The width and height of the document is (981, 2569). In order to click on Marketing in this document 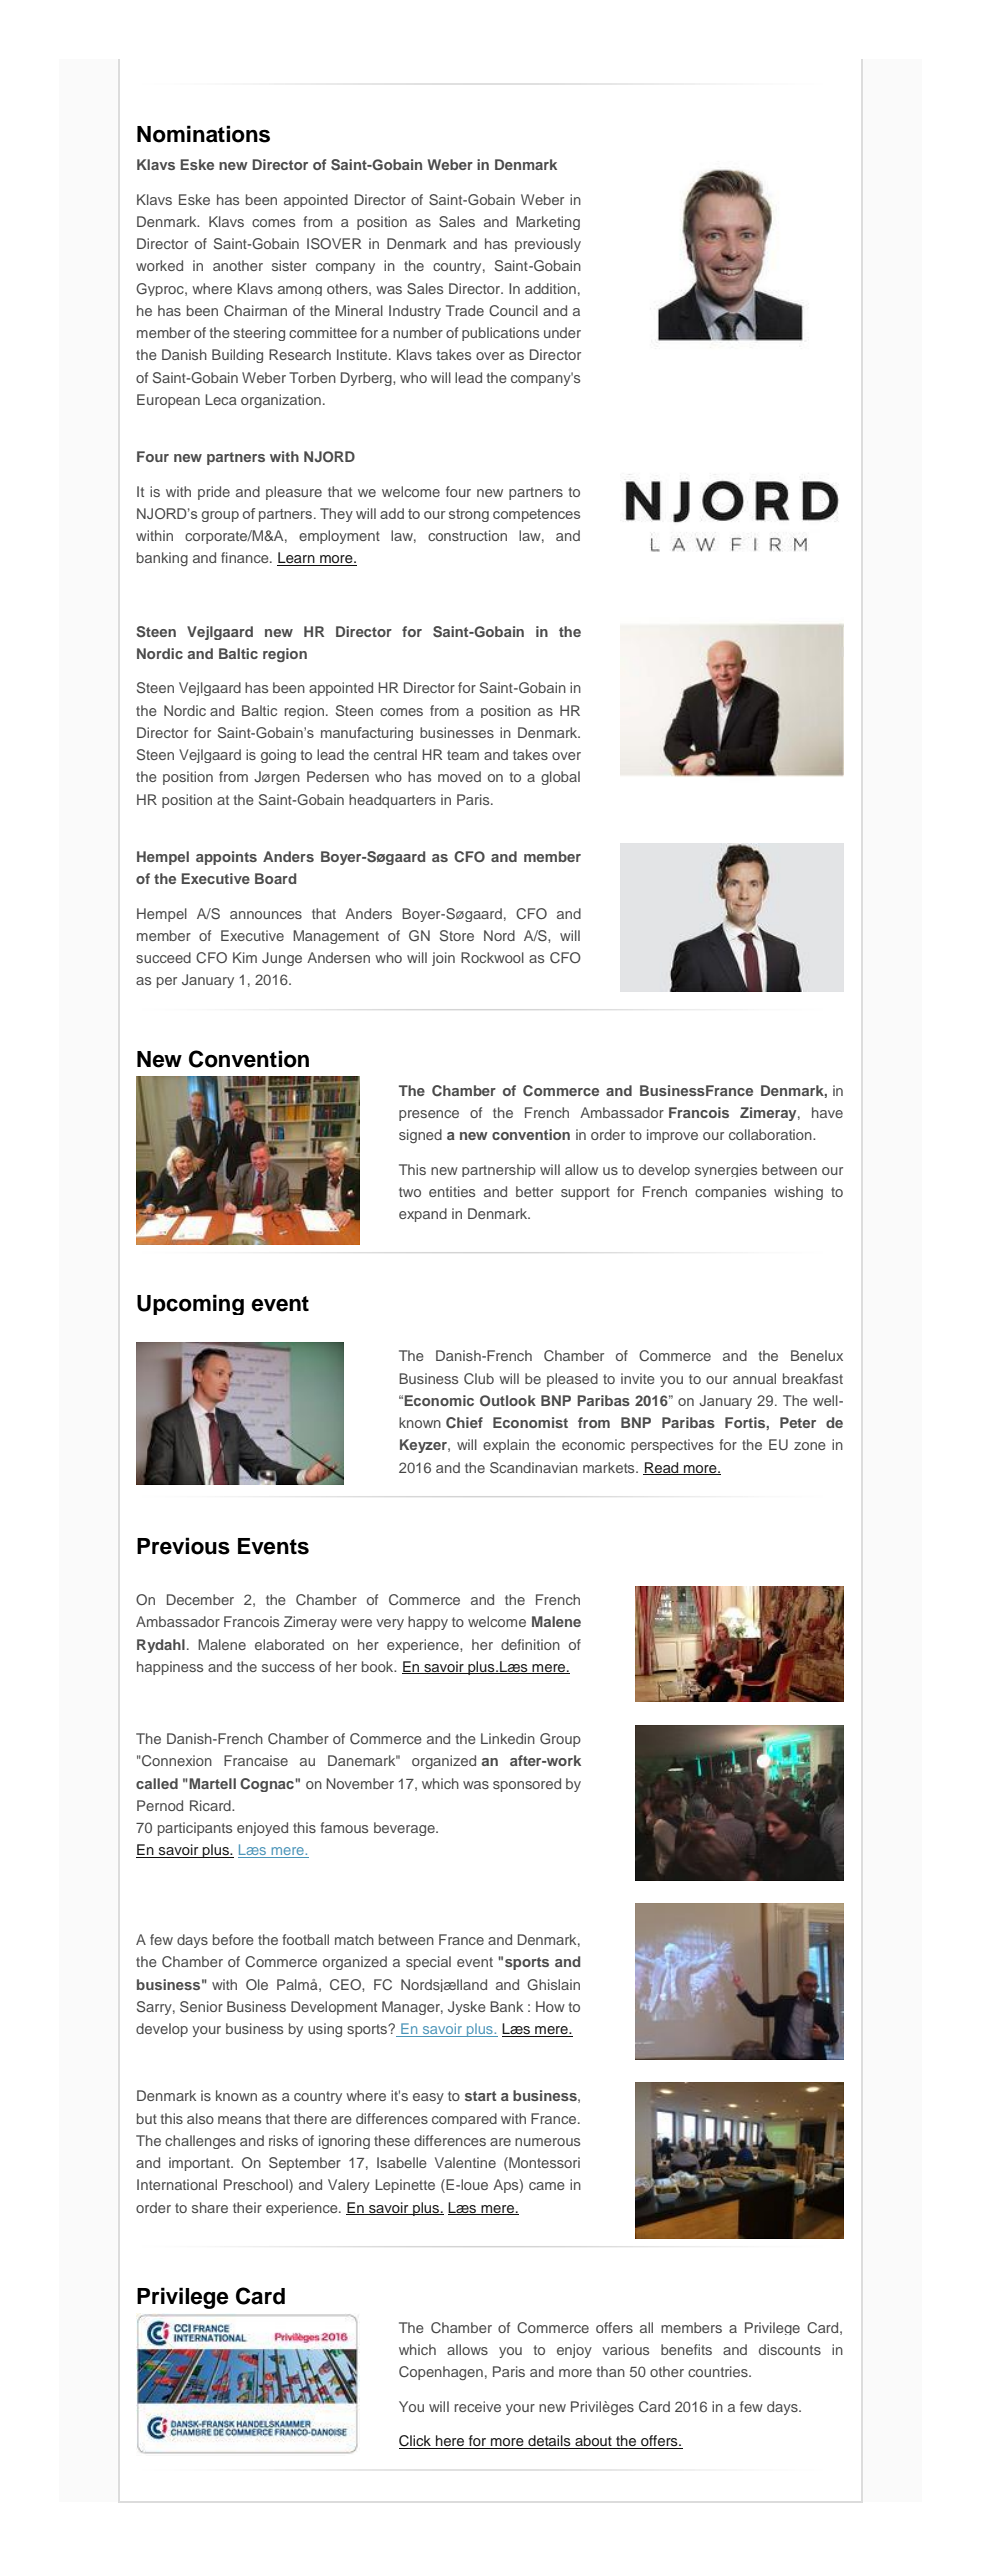, I will do `click(548, 223)`.
